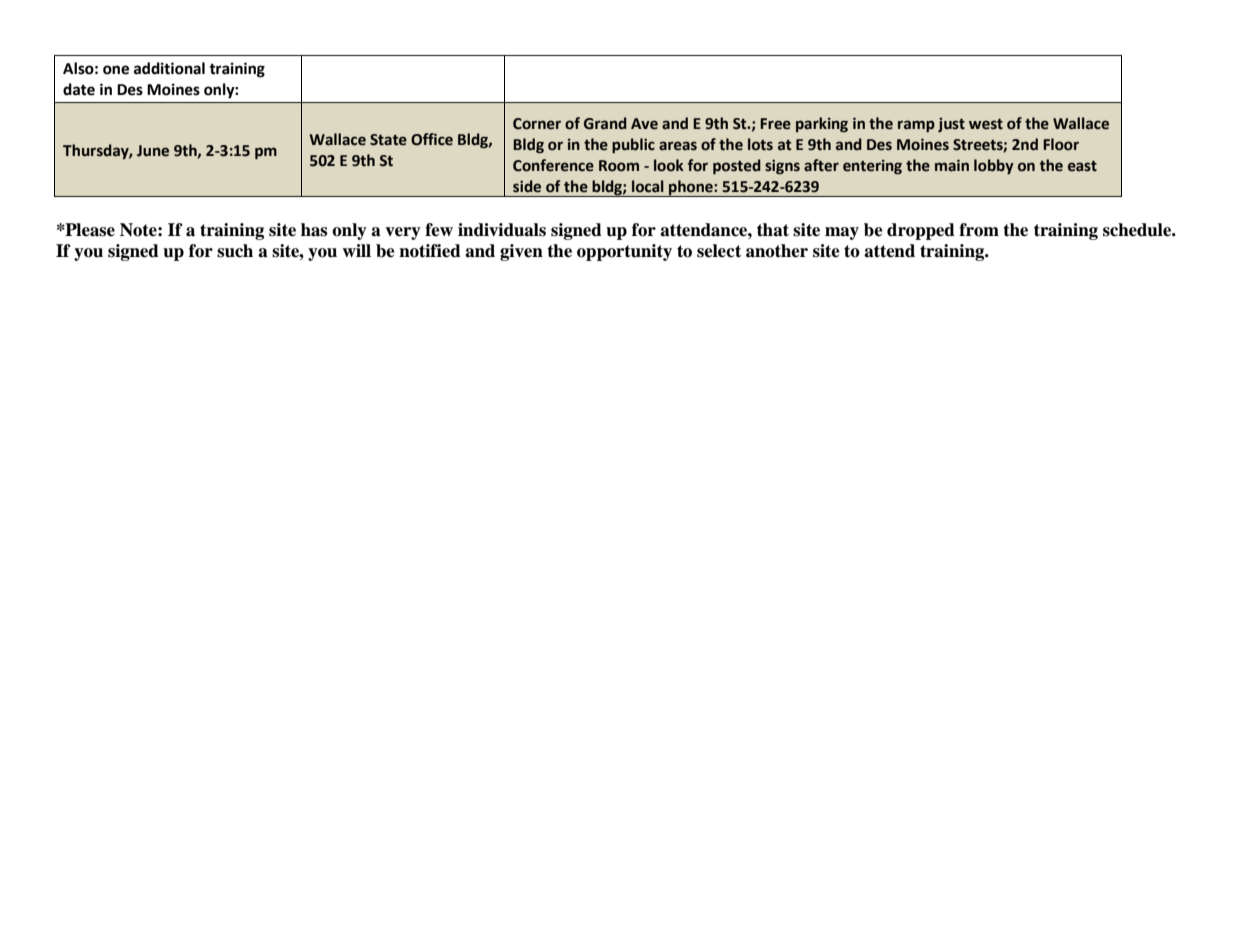  What do you see at coordinates (979, 230) in the document?
I see `from` at bounding box center [979, 230].
